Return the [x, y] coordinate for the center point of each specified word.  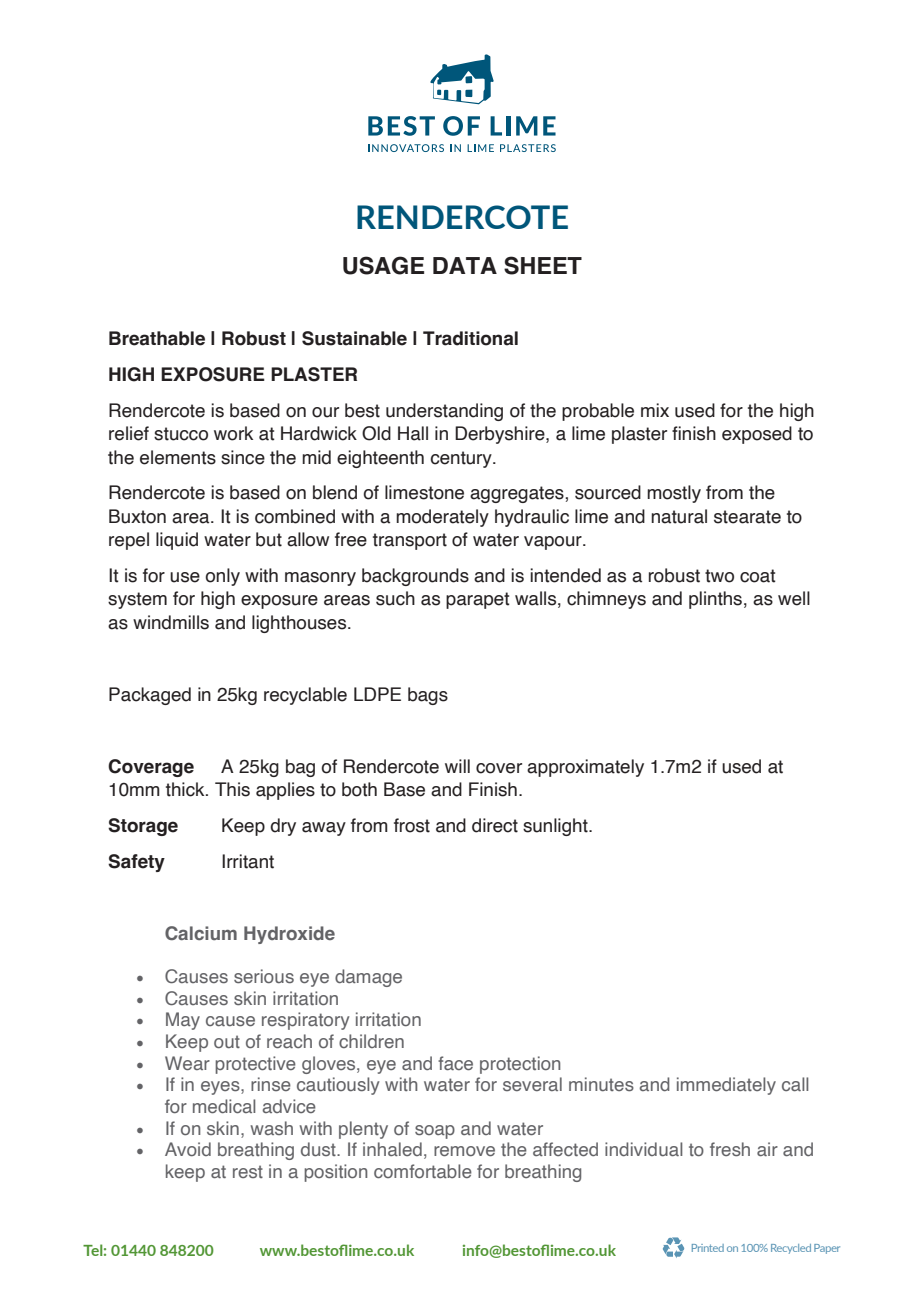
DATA [465, 265]
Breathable [157, 338]
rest [248, 1171]
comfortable [423, 1171]
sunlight [556, 827]
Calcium [201, 933]
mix [655, 410]
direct [495, 825]
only [222, 577]
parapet [478, 600]
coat [758, 576]
